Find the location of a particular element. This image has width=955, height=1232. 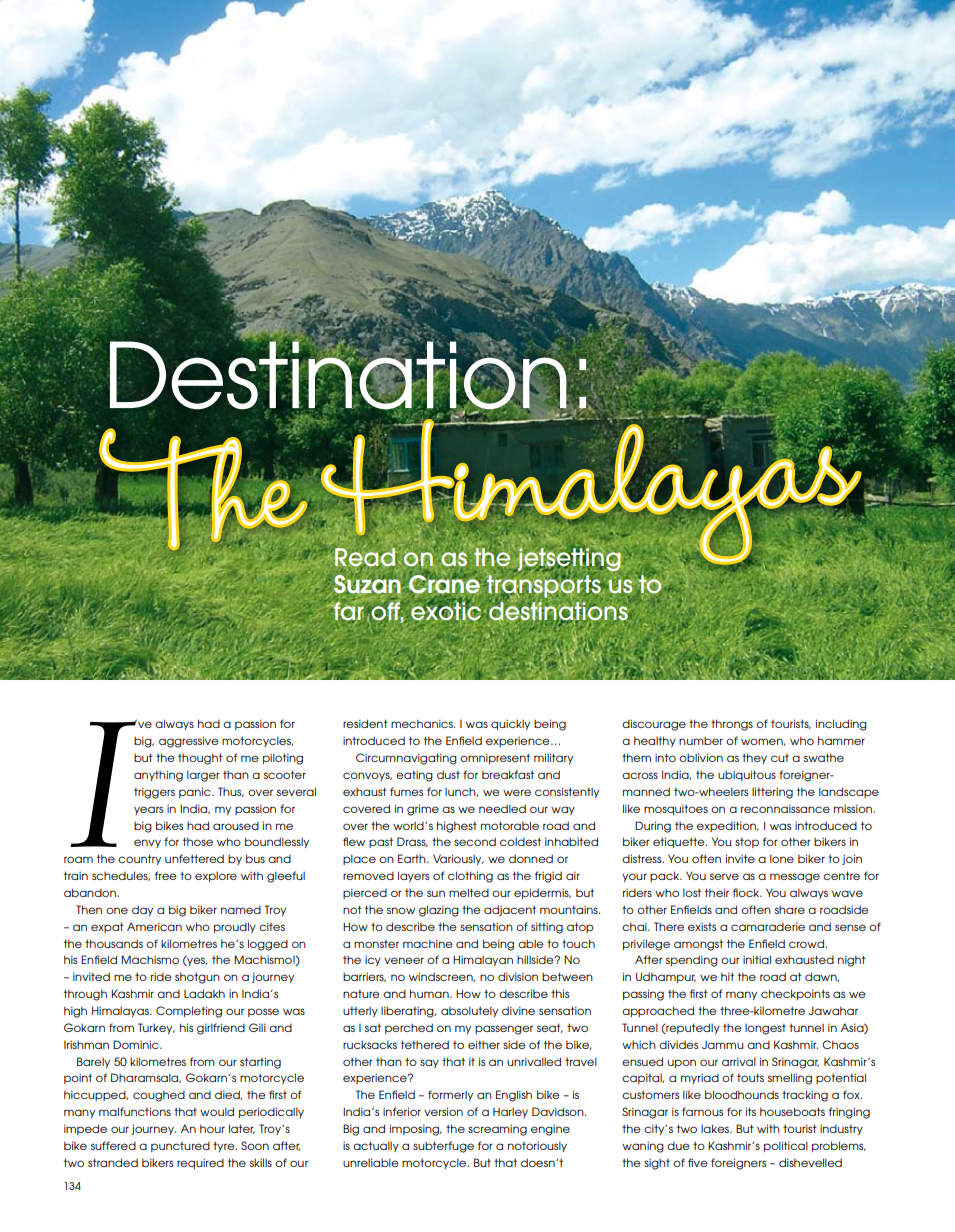

political is located at coordinates (786, 1146).
